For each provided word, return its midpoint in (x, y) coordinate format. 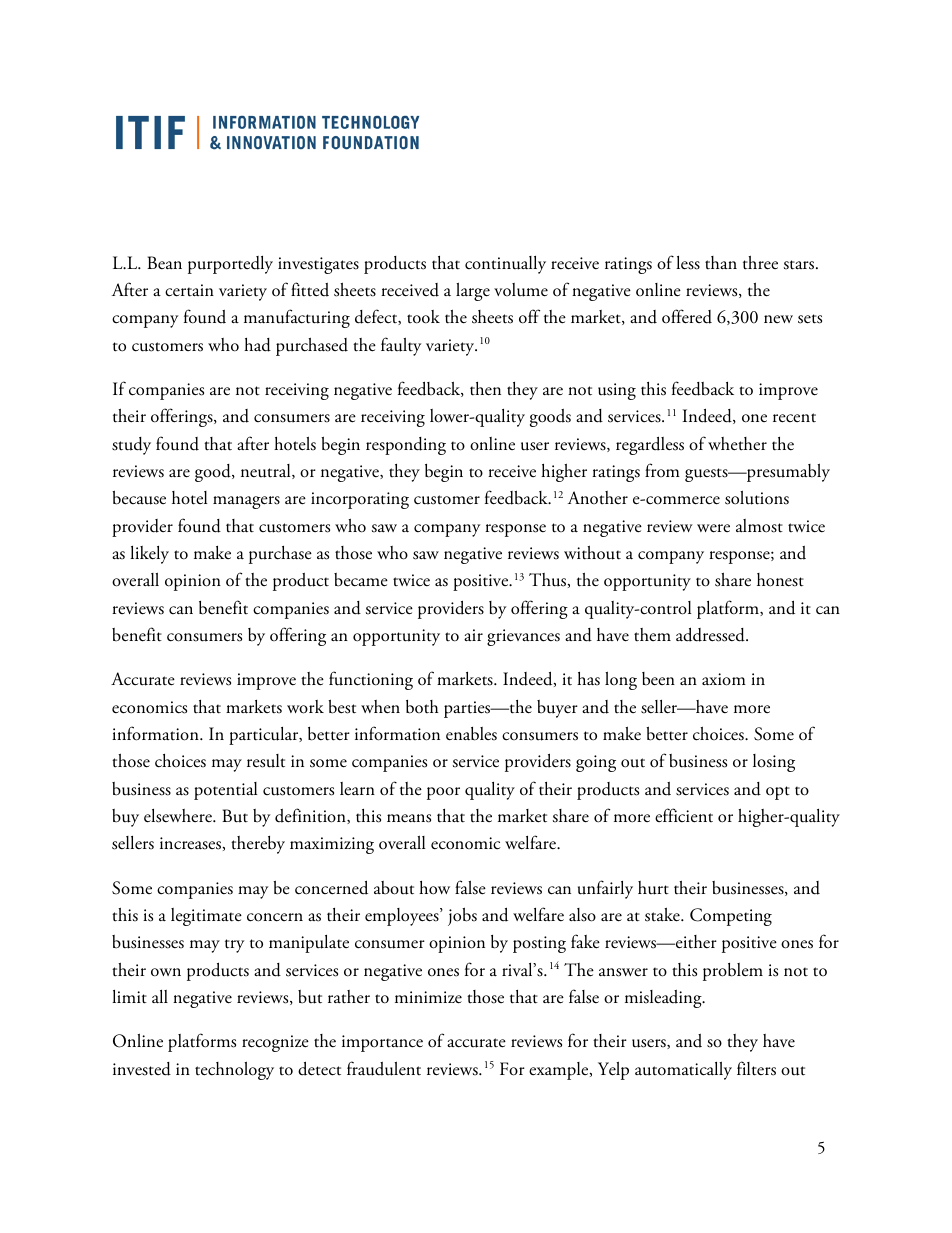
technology (234, 1071)
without (592, 553)
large (473, 292)
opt (778, 793)
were (713, 528)
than (721, 262)
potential (225, 791)
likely (149, 555)
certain (189, 290)
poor (443, 793)
